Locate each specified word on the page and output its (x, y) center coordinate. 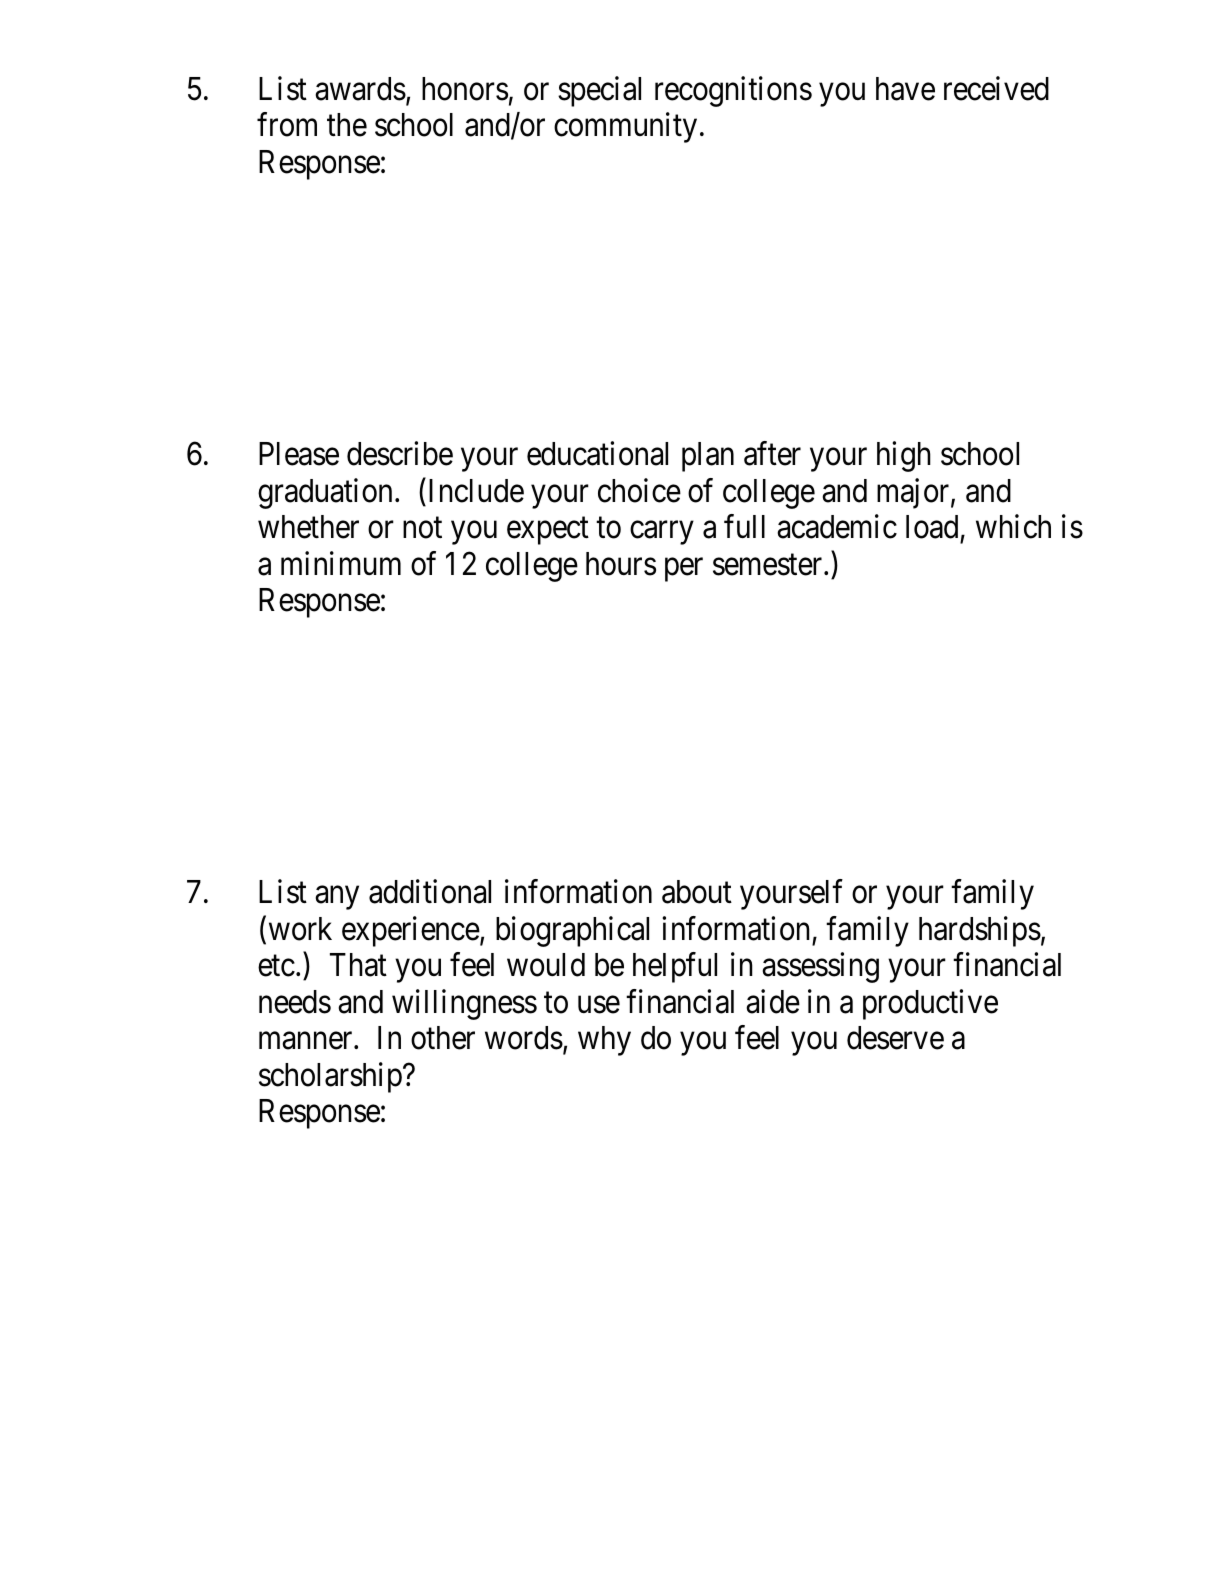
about (697, 892)
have (905, 89)
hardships (980, 931)
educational (597, 453)
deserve (895, 1038)
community (625, 128)
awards (360, 89)
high (904, 456)
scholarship (330, 1077)
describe (400, 453)
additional (430, 892)
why (604, 1041)
